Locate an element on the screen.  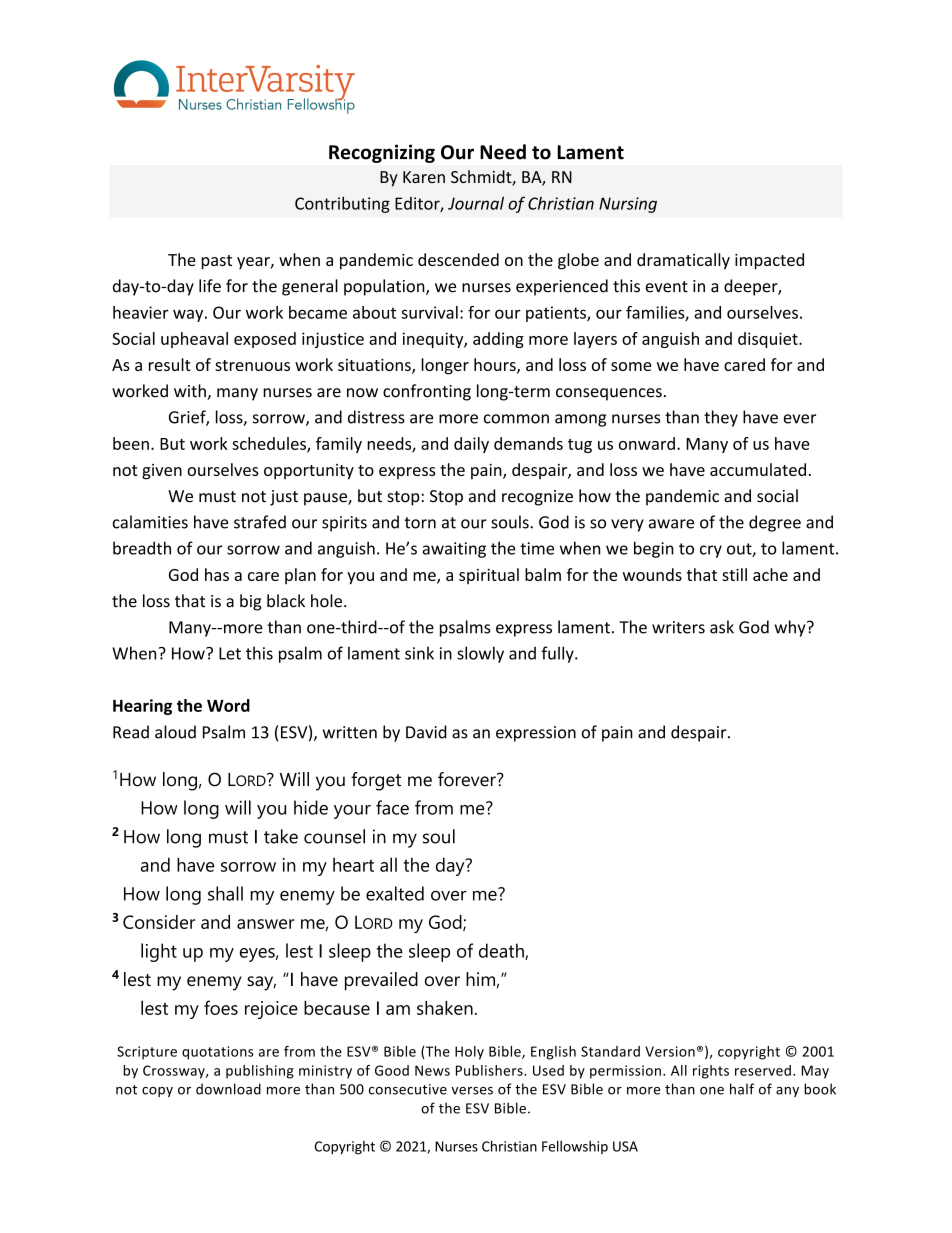
half is located at coordinates (742, 1089).
